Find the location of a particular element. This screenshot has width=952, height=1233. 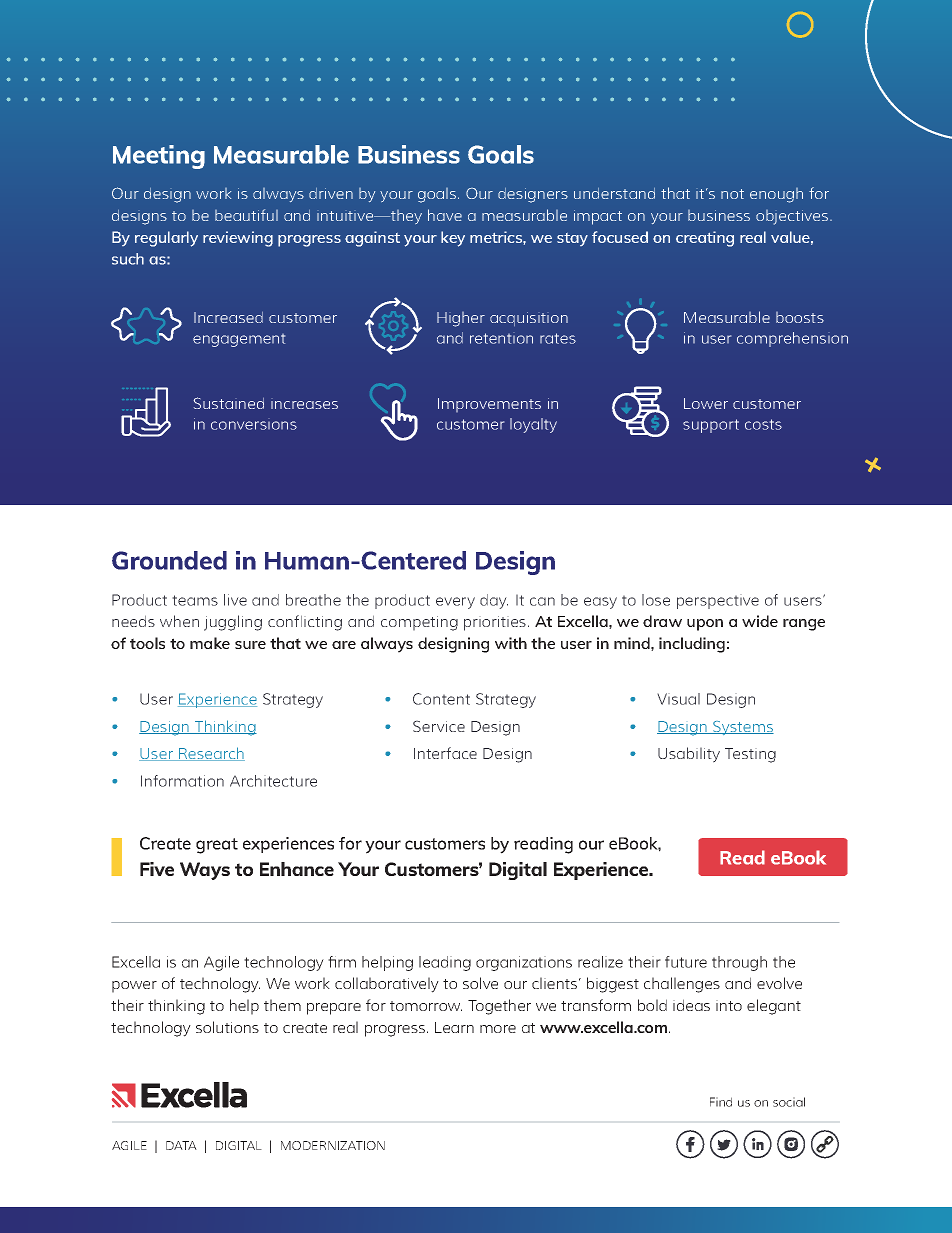

Sustained is located at coordinates (229, 403).
